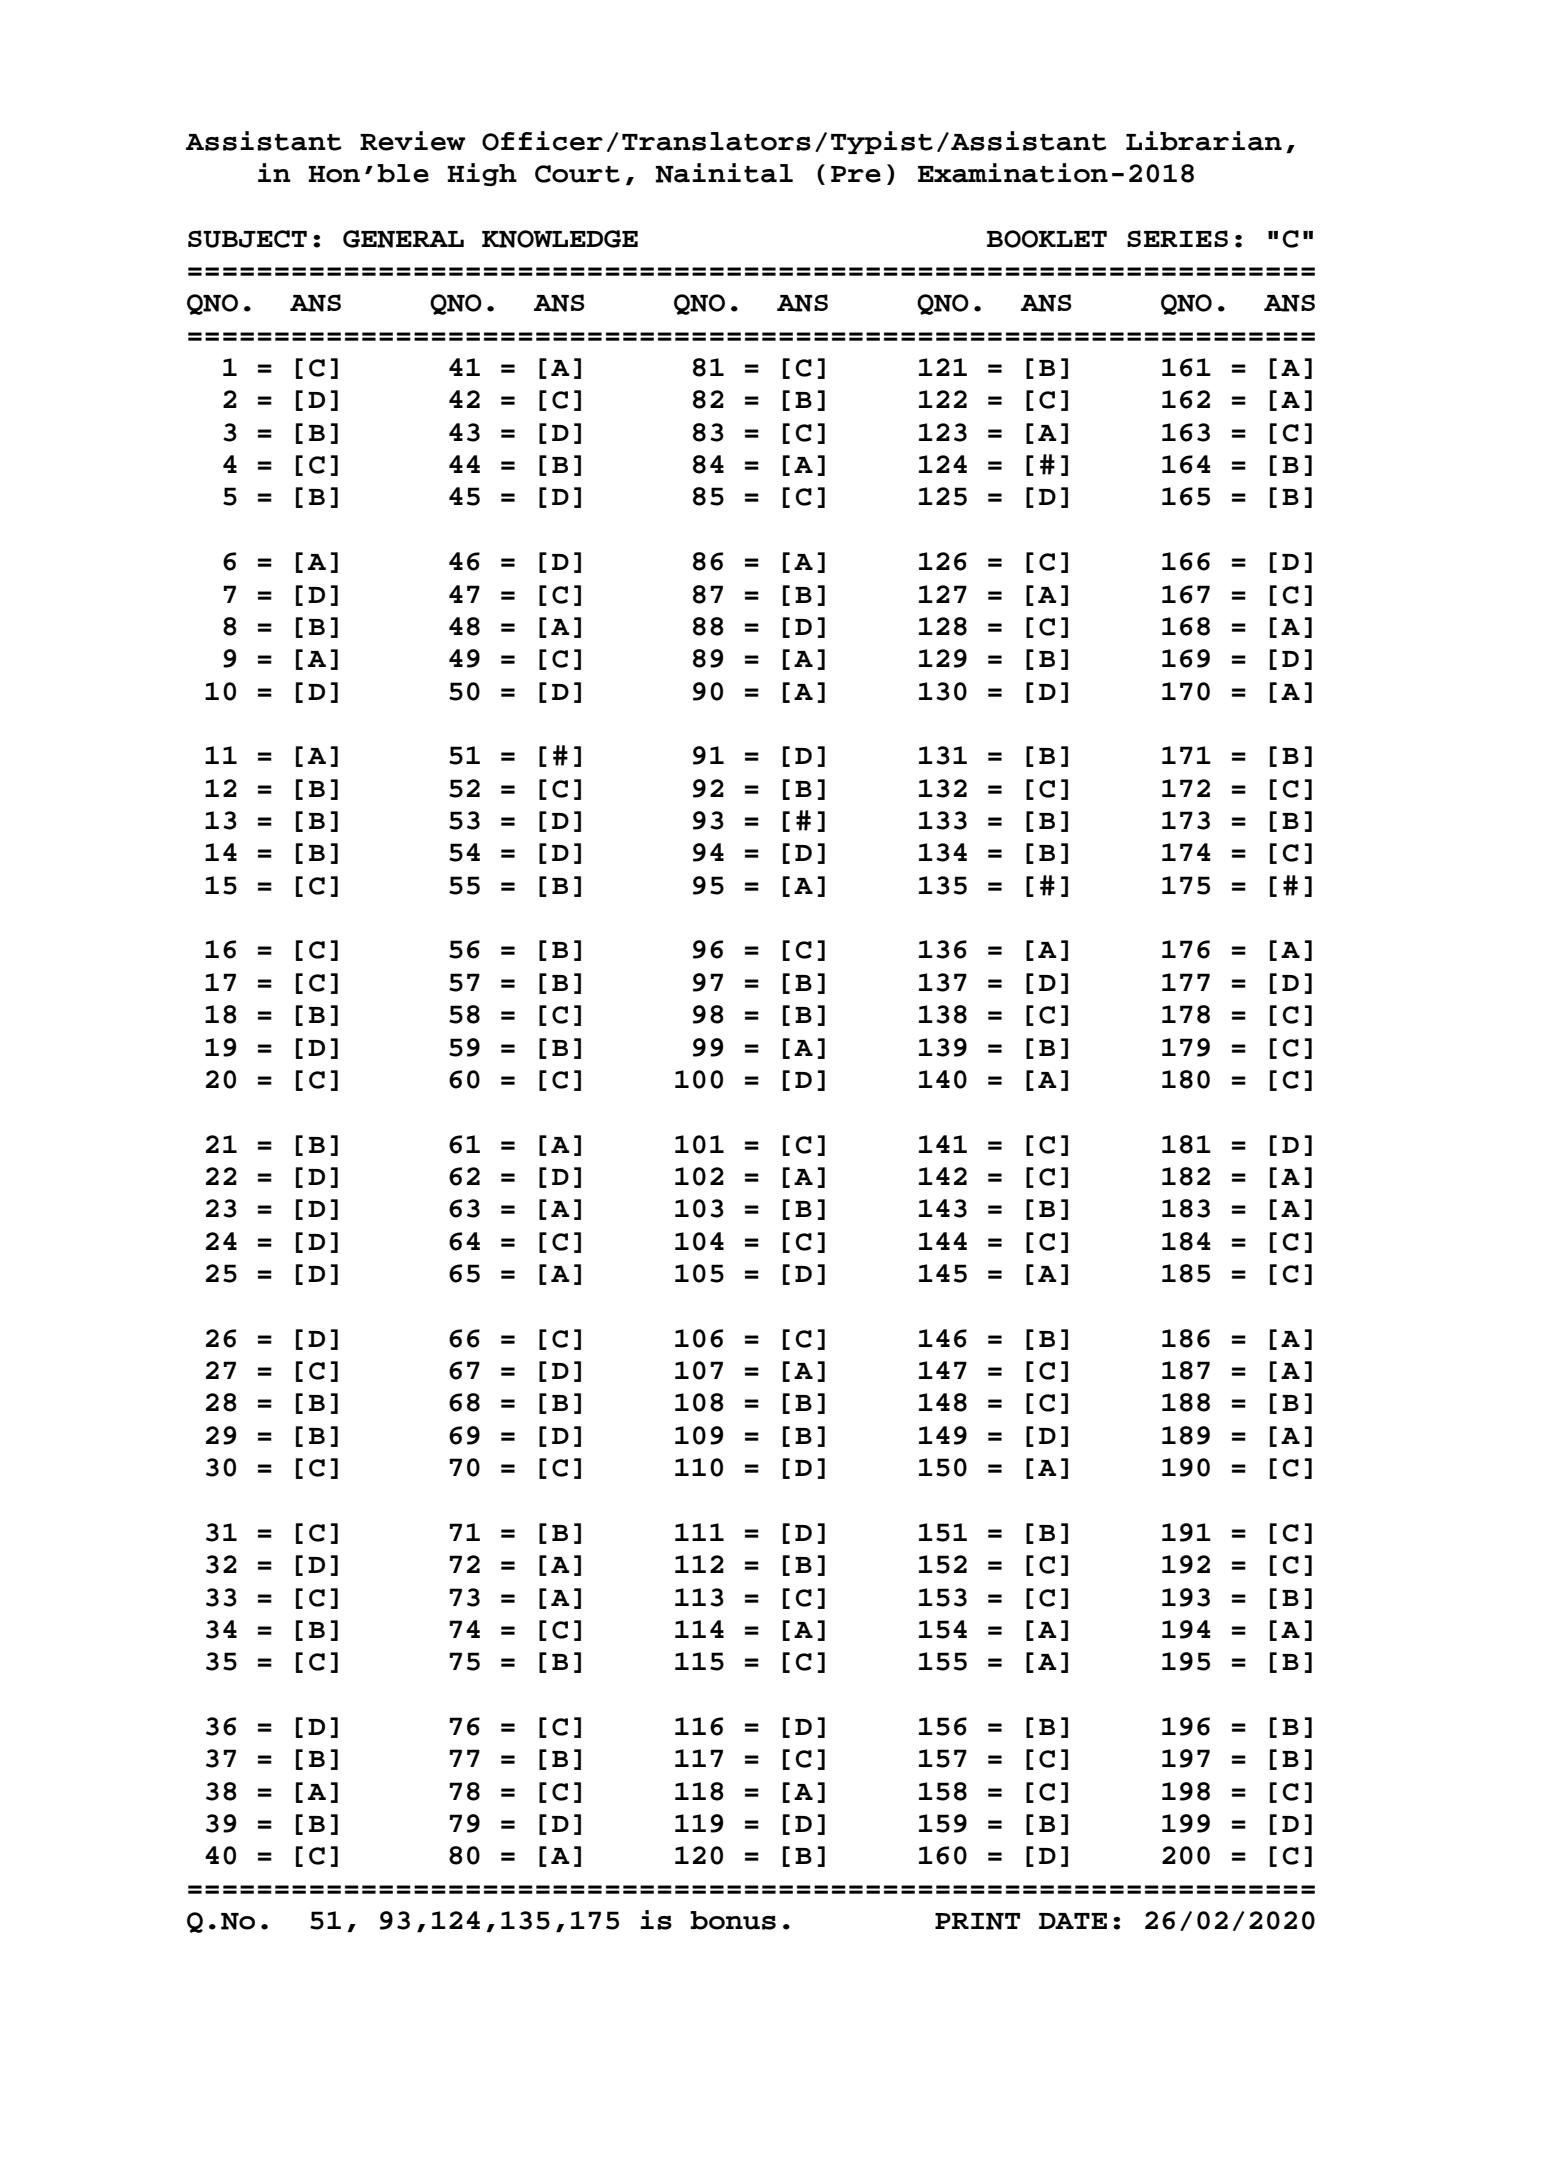 Image resolution: width=1542 pixels, height=2183 pixels. What do you see at coordinates (247, 239) in the image?
I see `SUBJECT` at bounding box center [247, 239].
